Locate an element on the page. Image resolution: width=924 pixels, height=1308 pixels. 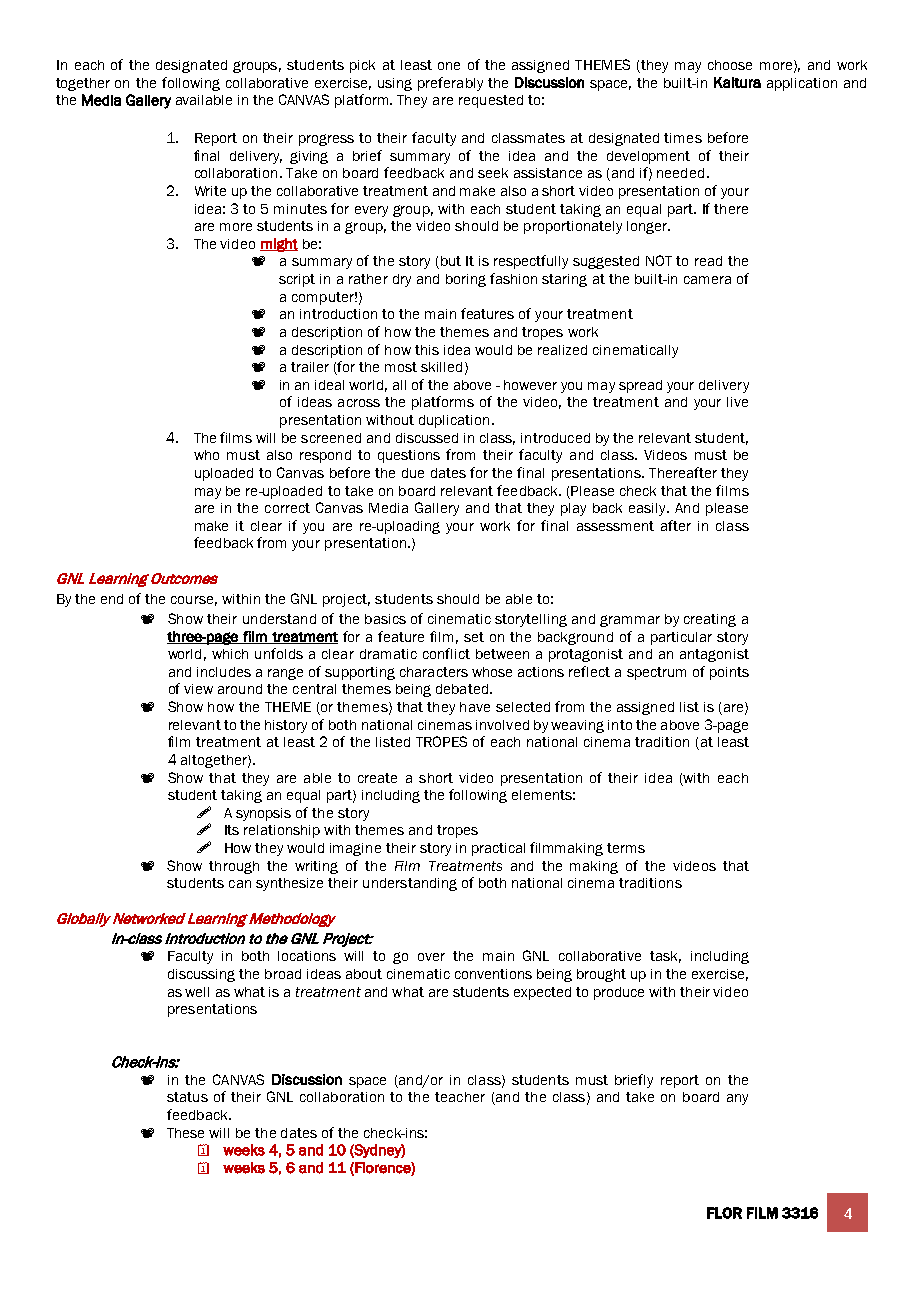
practical is located at coordinates (498, 849).
